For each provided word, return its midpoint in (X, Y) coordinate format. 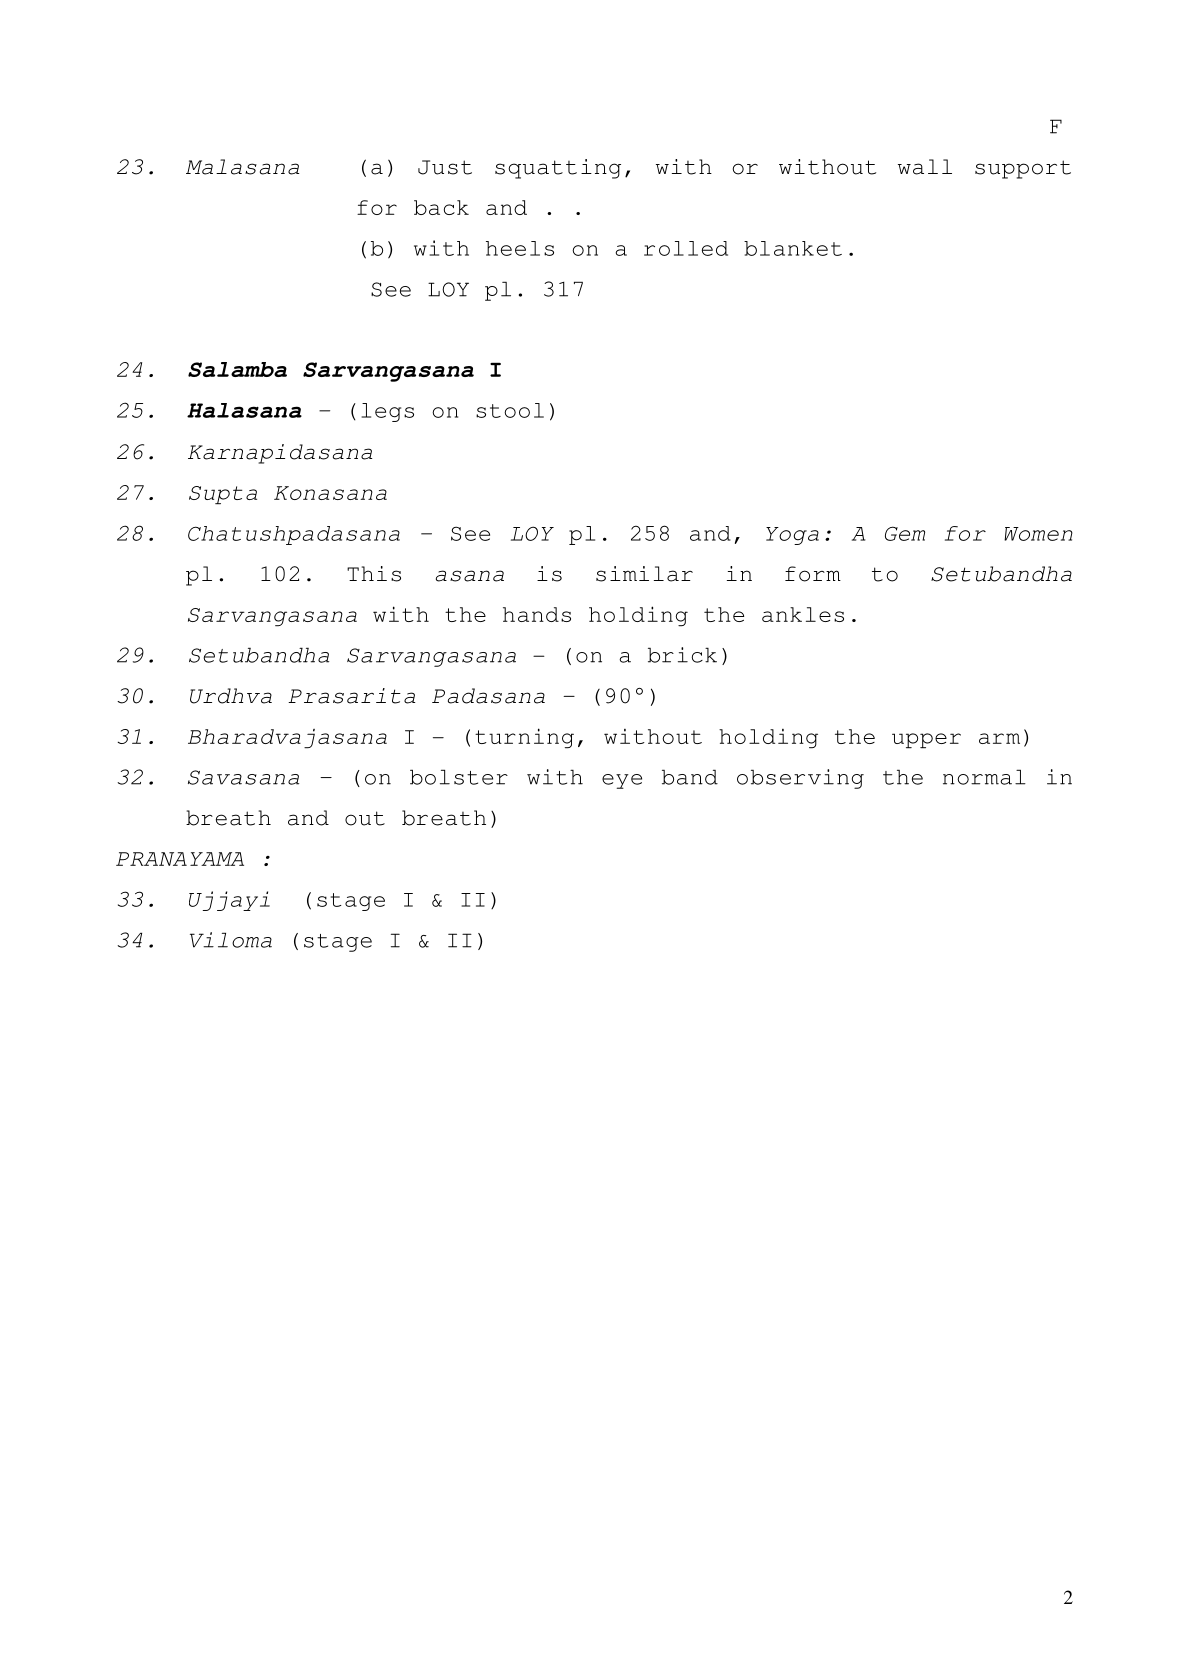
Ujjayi (229, 901)
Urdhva (231, 696)
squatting (558, 169)
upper (926, 741)
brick (682, 655)
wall (925, 167)
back (441, 207)
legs (387, 412)
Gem (905, 533)
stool (510, 410)
